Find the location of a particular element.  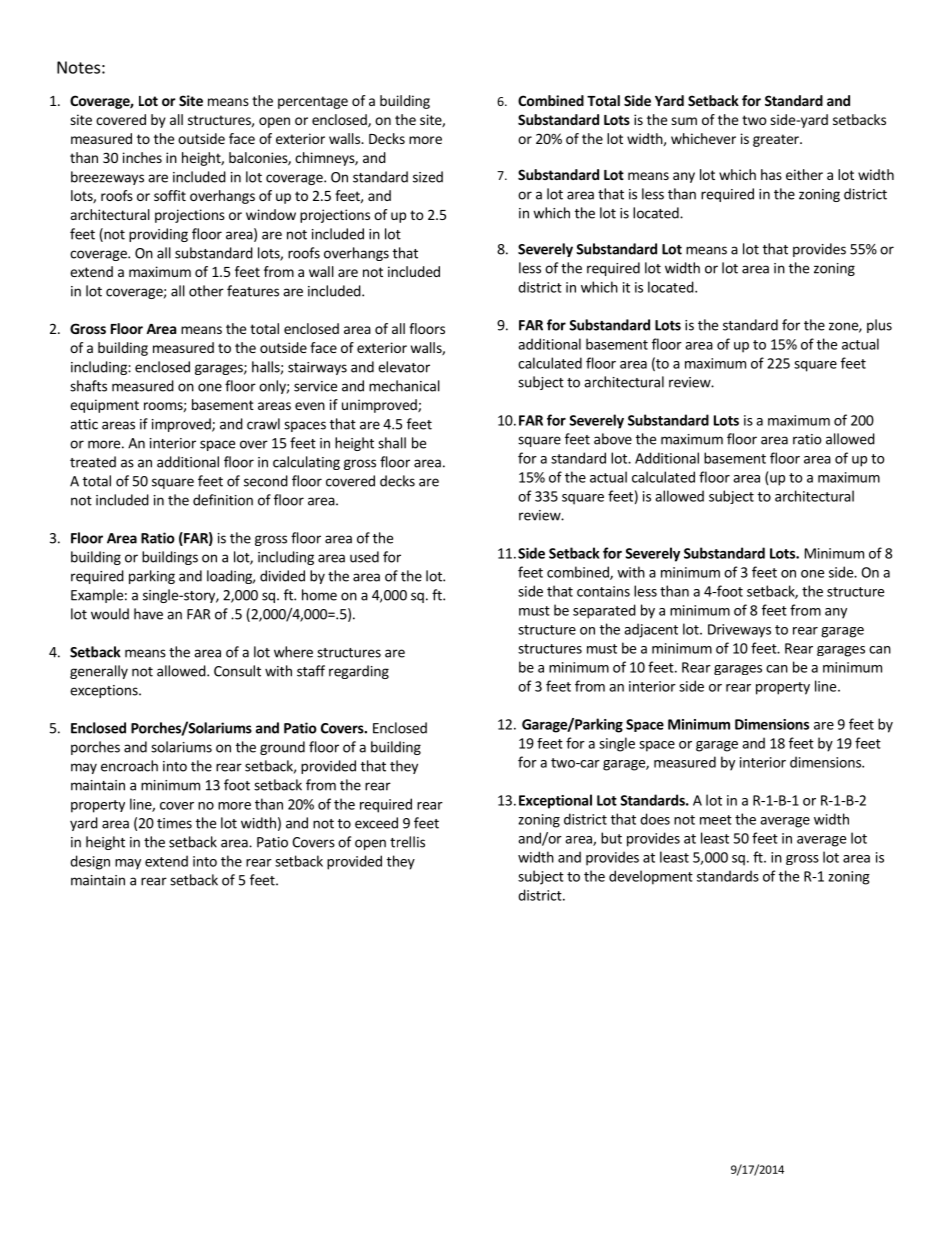

regarding is located at coordinates (359, 672).
